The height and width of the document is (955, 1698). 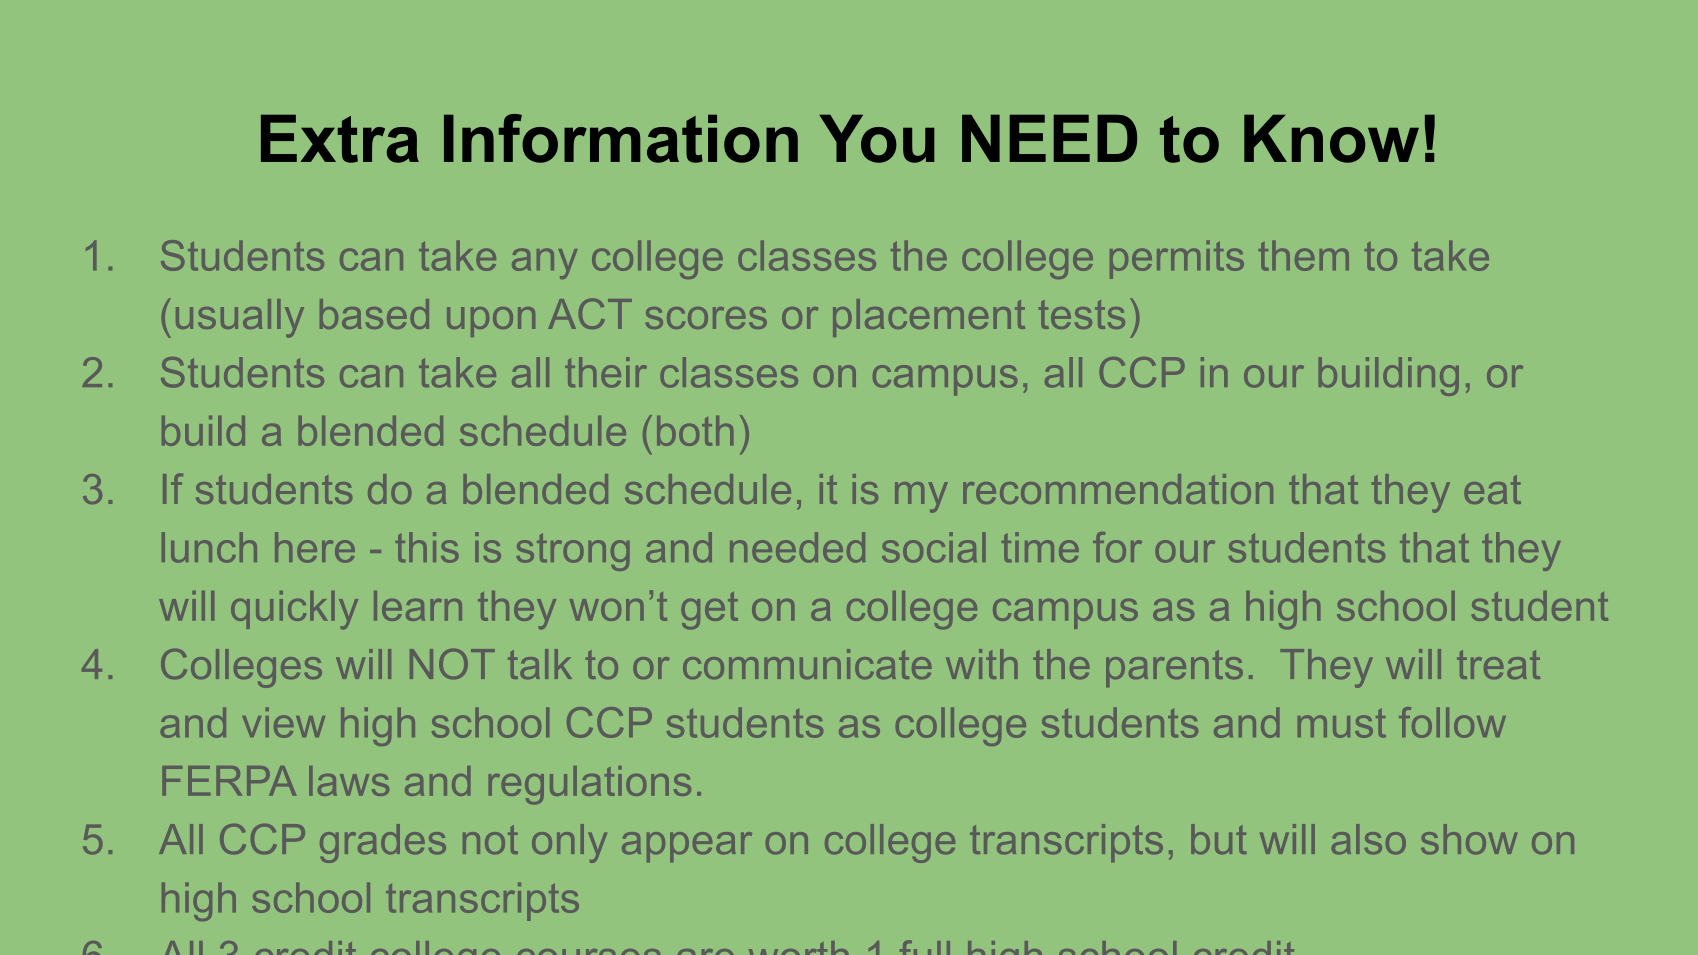 I want to click on also, so click(x=1369, y=839).
